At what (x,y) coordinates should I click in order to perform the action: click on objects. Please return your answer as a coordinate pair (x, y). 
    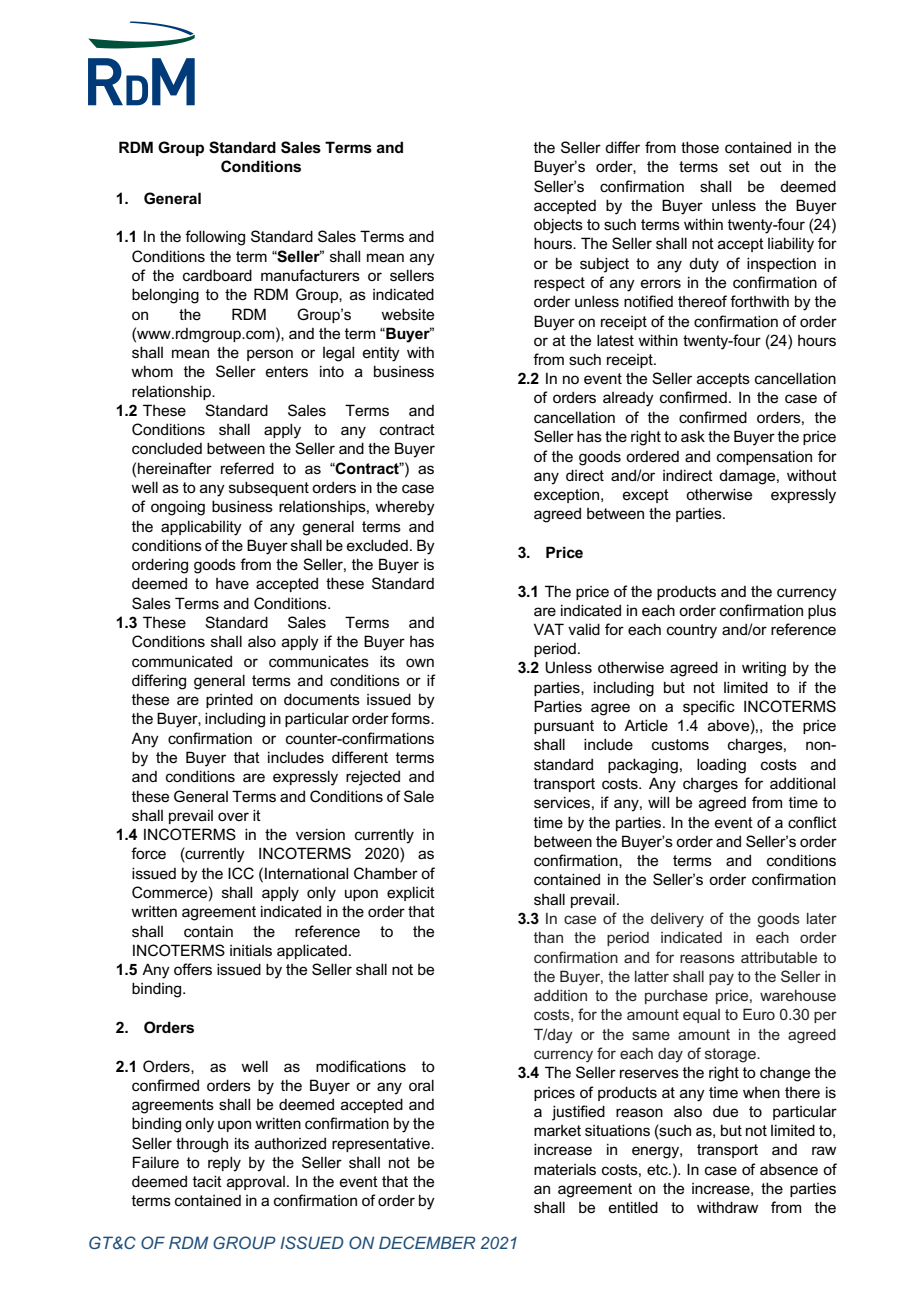
    Looking at the image, I should click on (558, 226).
